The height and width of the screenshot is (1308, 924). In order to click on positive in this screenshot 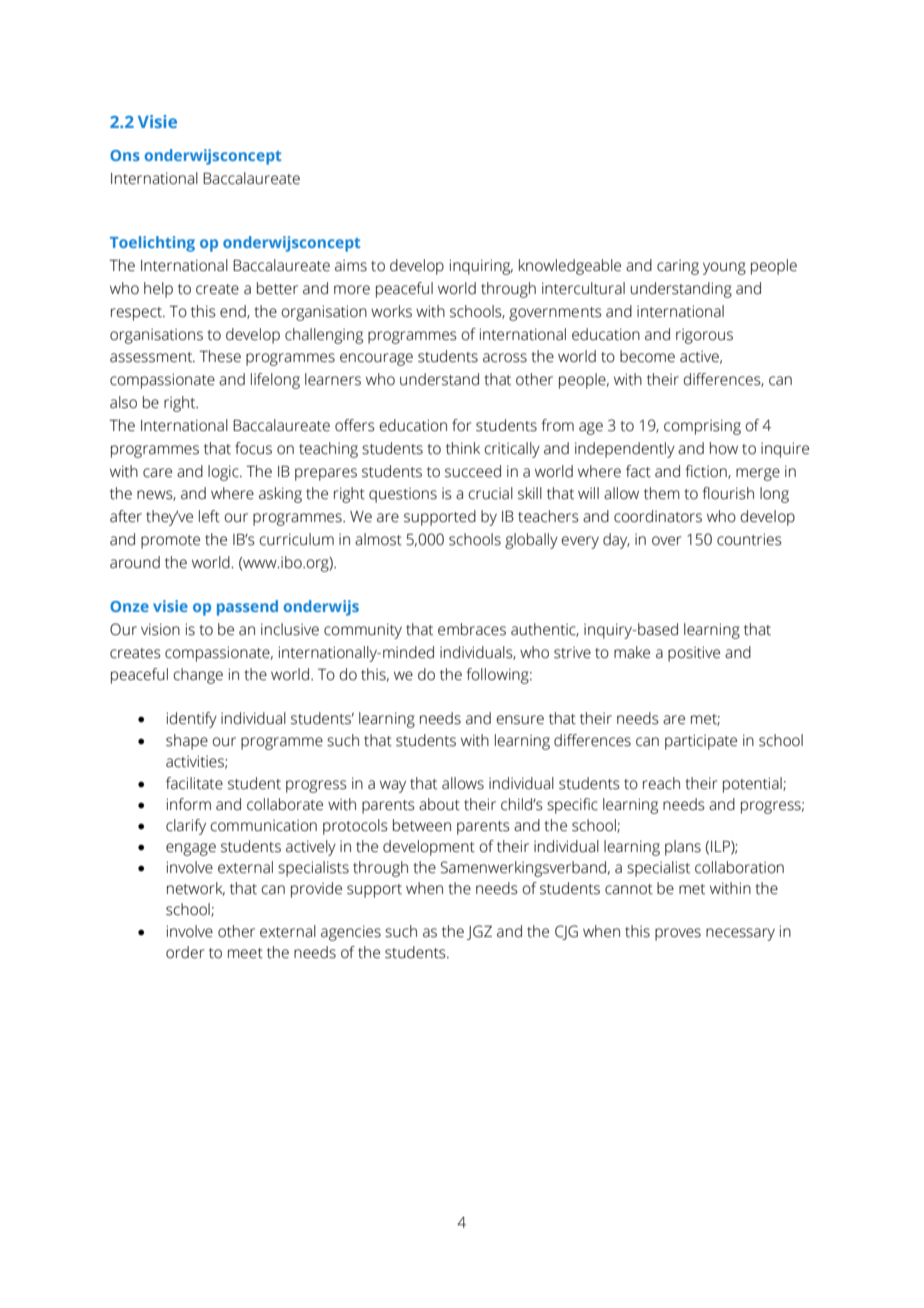, I will do `click(694, 654)`.
